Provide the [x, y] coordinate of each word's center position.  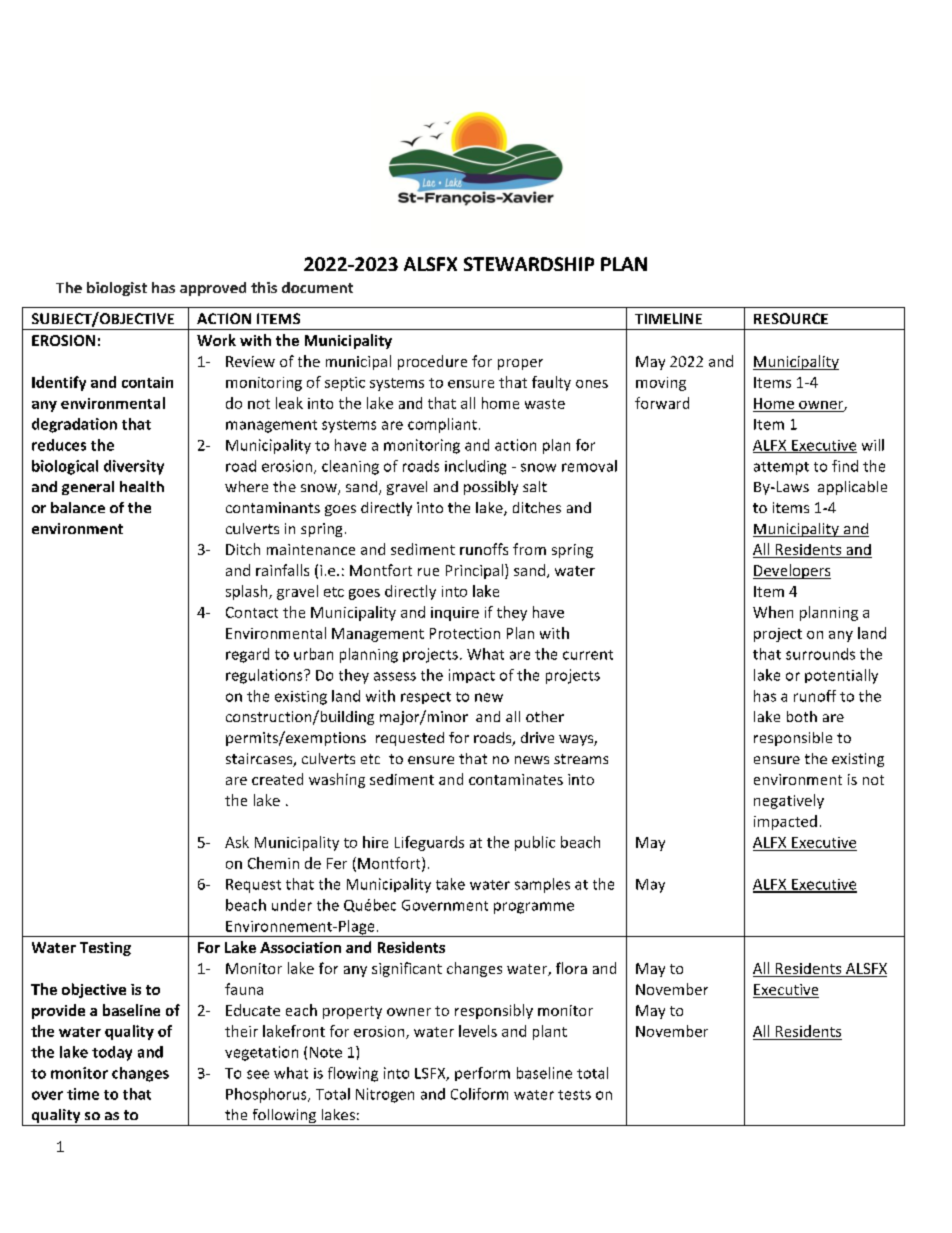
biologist [117, 289]
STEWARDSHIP [529, 264]
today [112, 1053]
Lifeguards [429, 843]
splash [248, 592]
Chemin [273, 863]
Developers [792, 571]
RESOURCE [791, 318]
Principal [474, 571]
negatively [789, 801]
